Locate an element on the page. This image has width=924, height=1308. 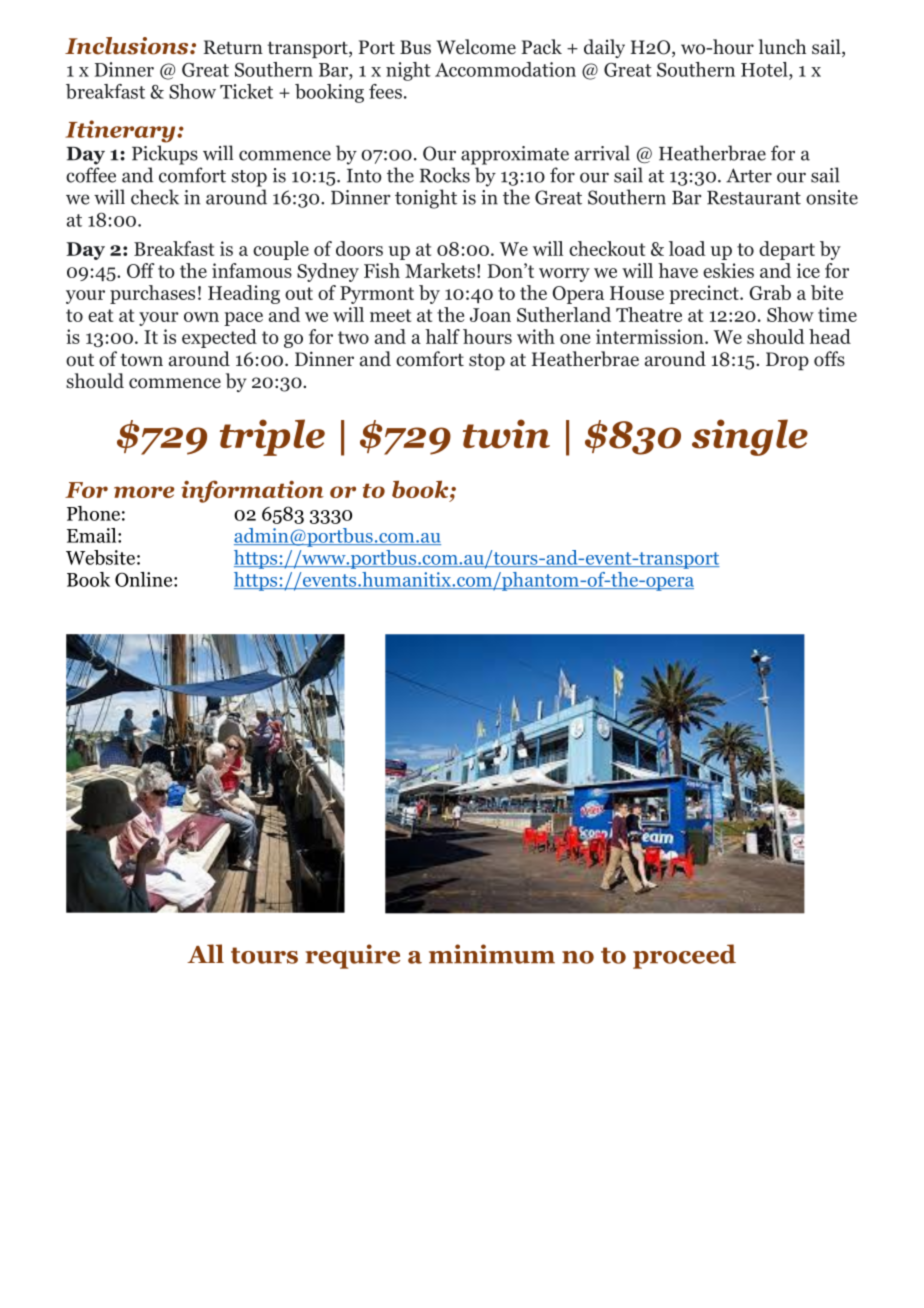
Hotel is located at coordinates (765, 69).
